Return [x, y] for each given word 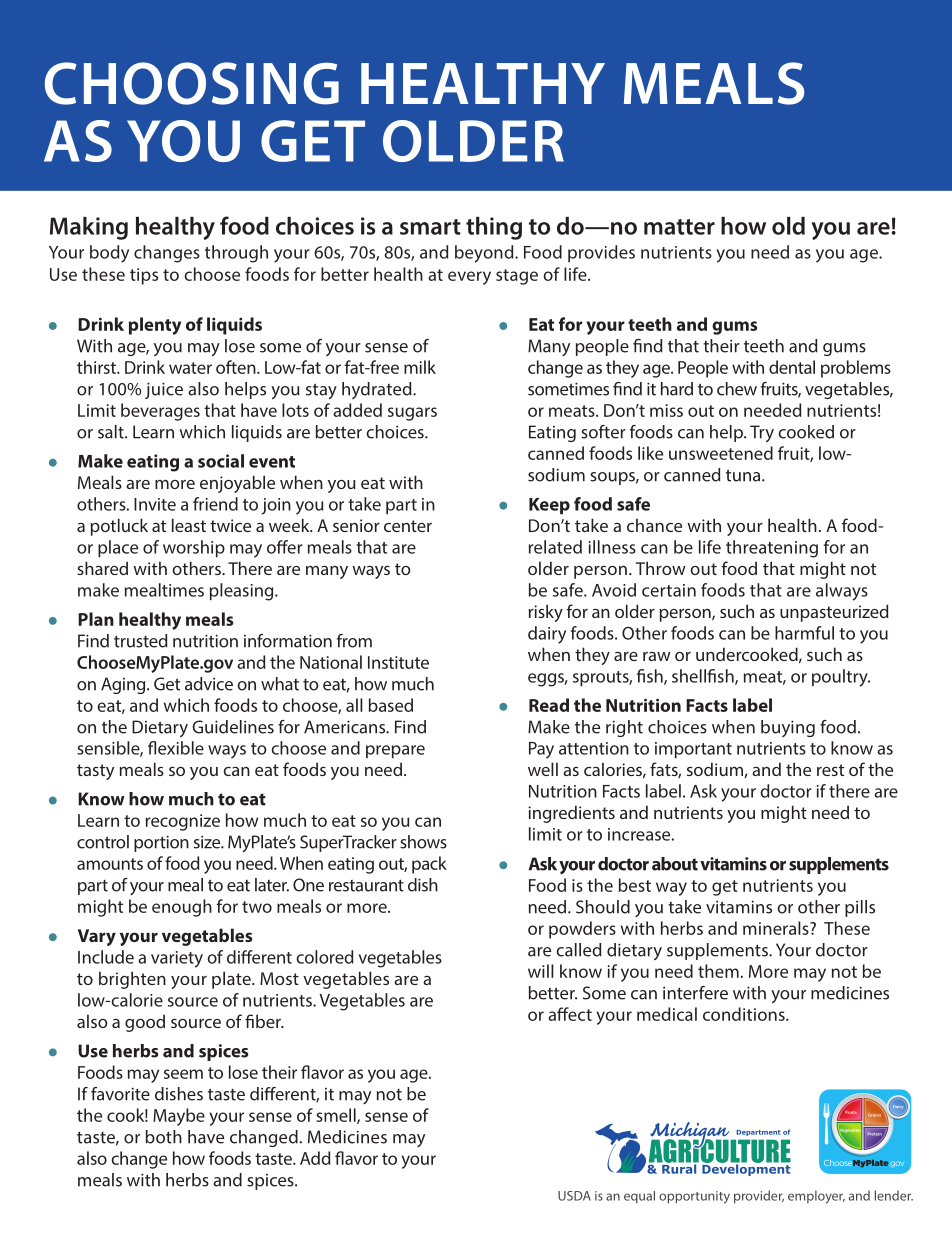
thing [494, 228]
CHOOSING [192, 83]
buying [788, 728]
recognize [183, 822]
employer [816, 1197]
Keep [549, 506]
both [164, 1137]
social [221, 461]
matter [679, 227]
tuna [744, 475]
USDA [574, 1196]
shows [423, 842]
